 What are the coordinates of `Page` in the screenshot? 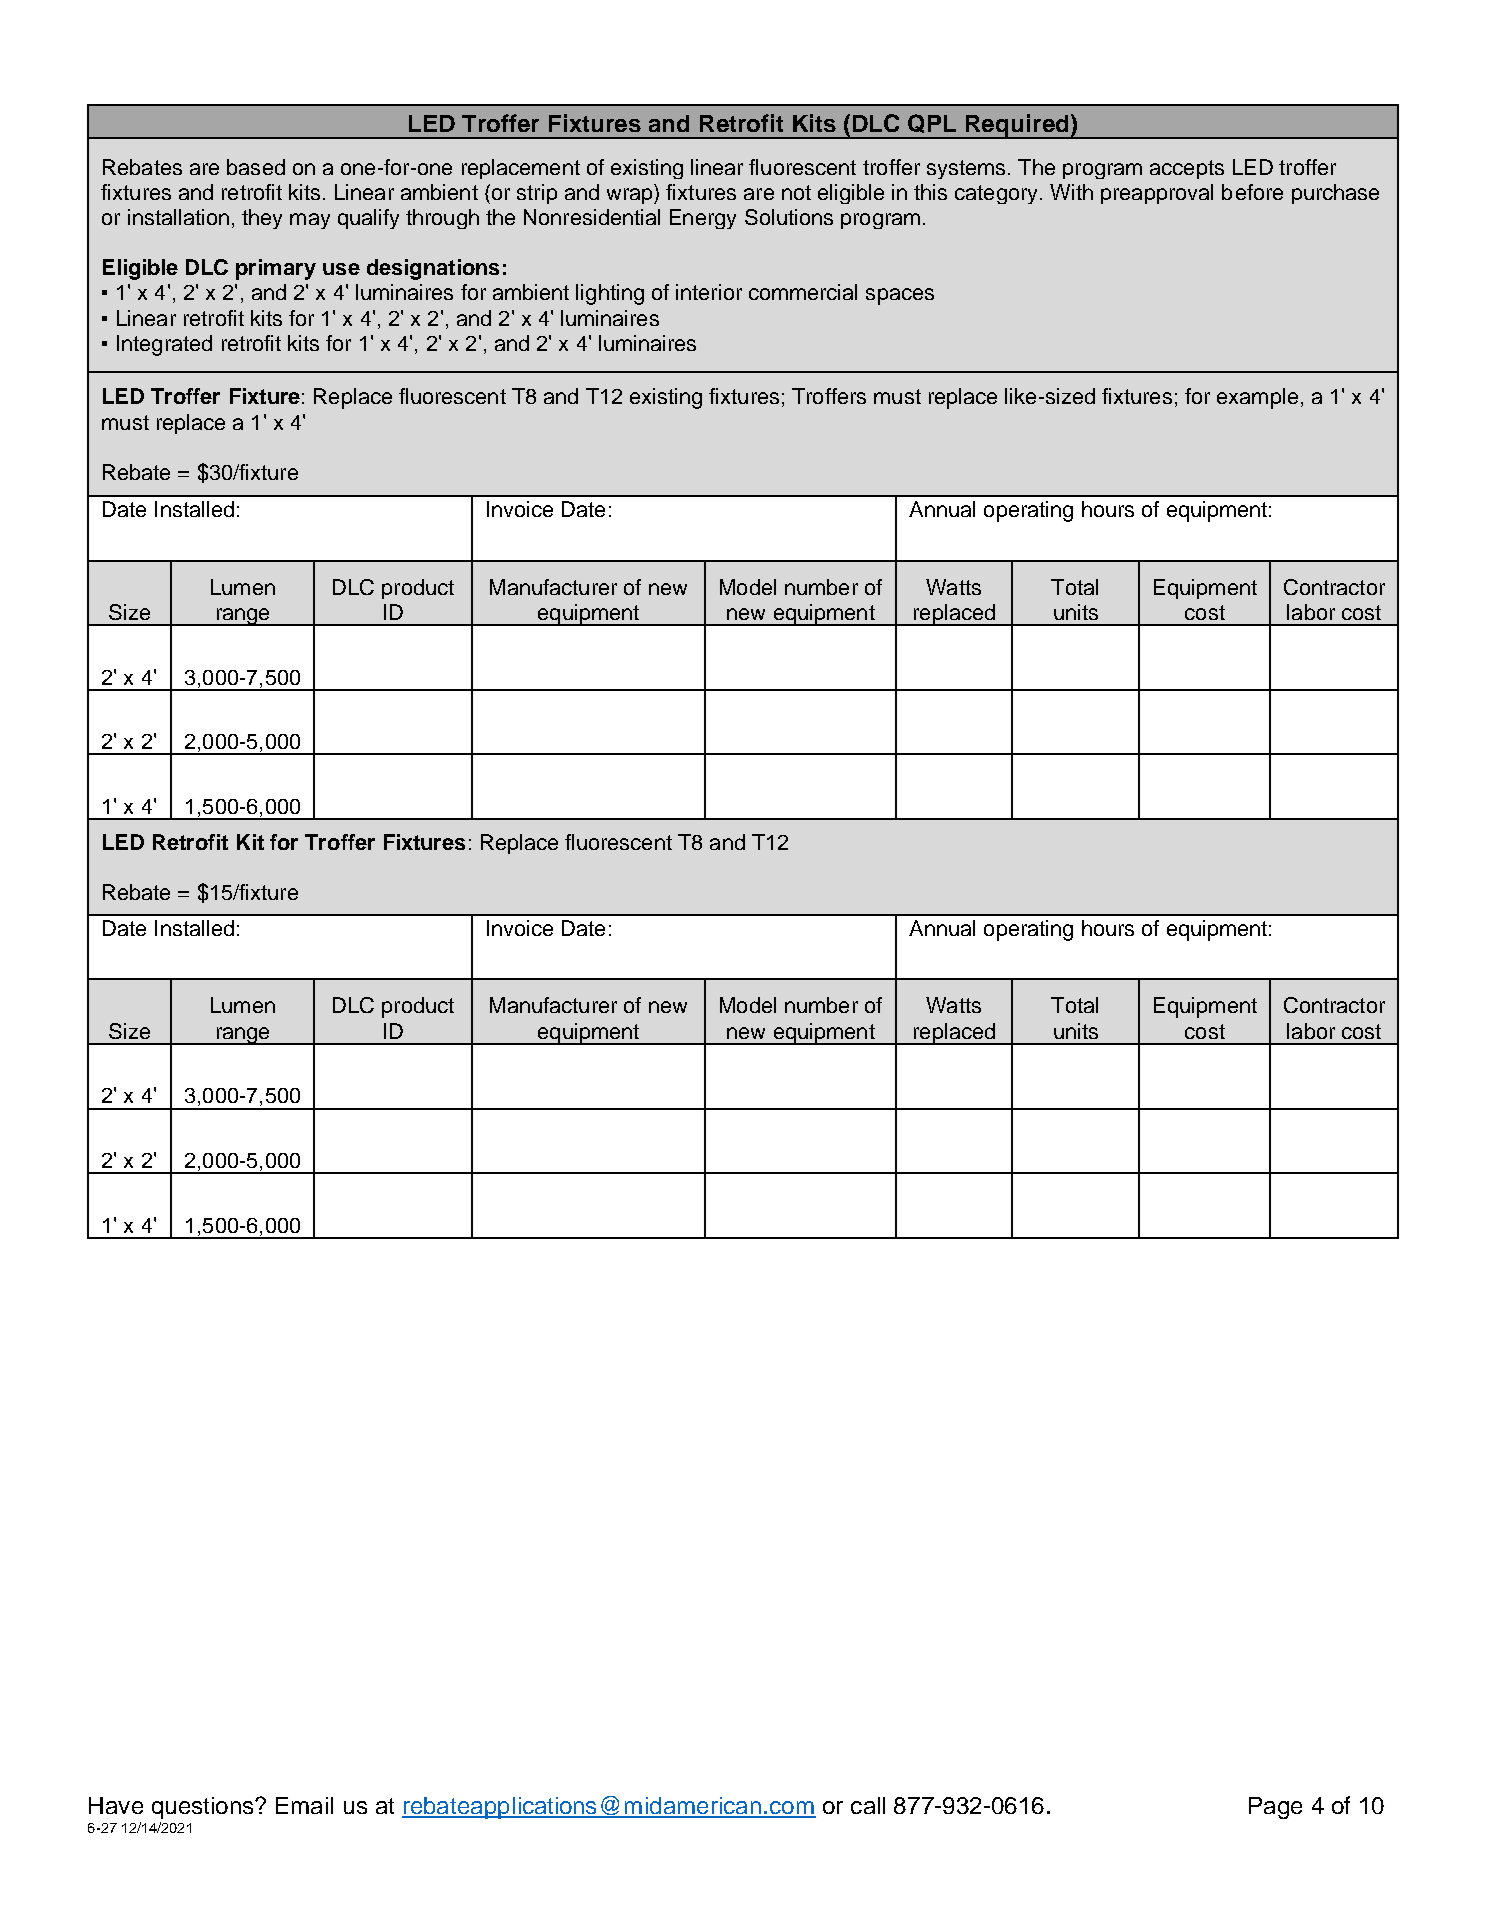 It's located at (1275, 1808).
